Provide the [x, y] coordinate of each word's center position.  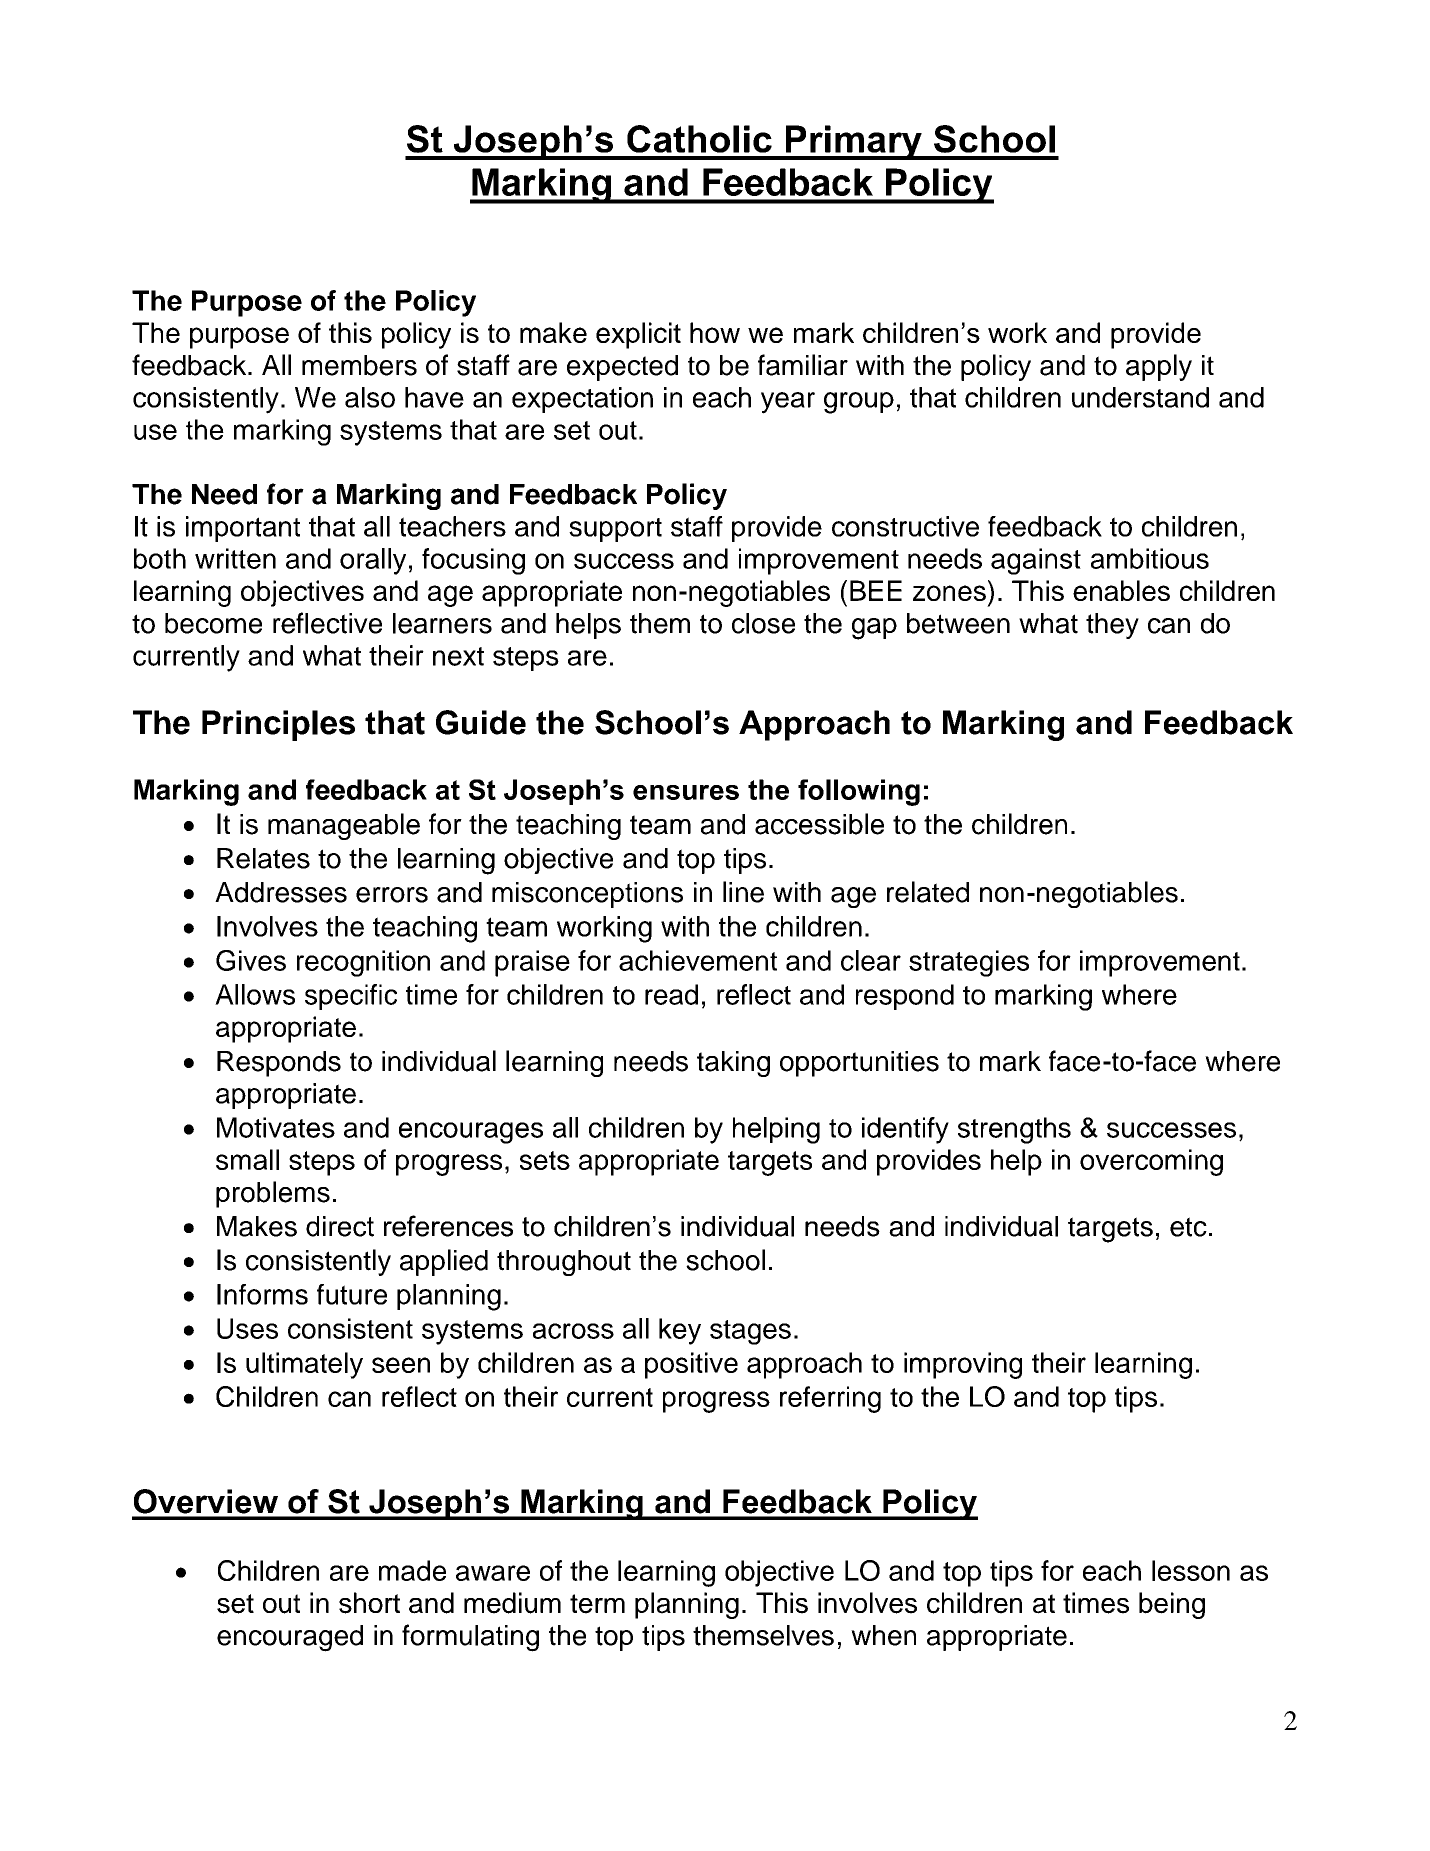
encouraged [290, 1638]
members [359, 365]
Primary [853, 142]
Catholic [699, 139]
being [1172, 1605]
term [597, 1604]
